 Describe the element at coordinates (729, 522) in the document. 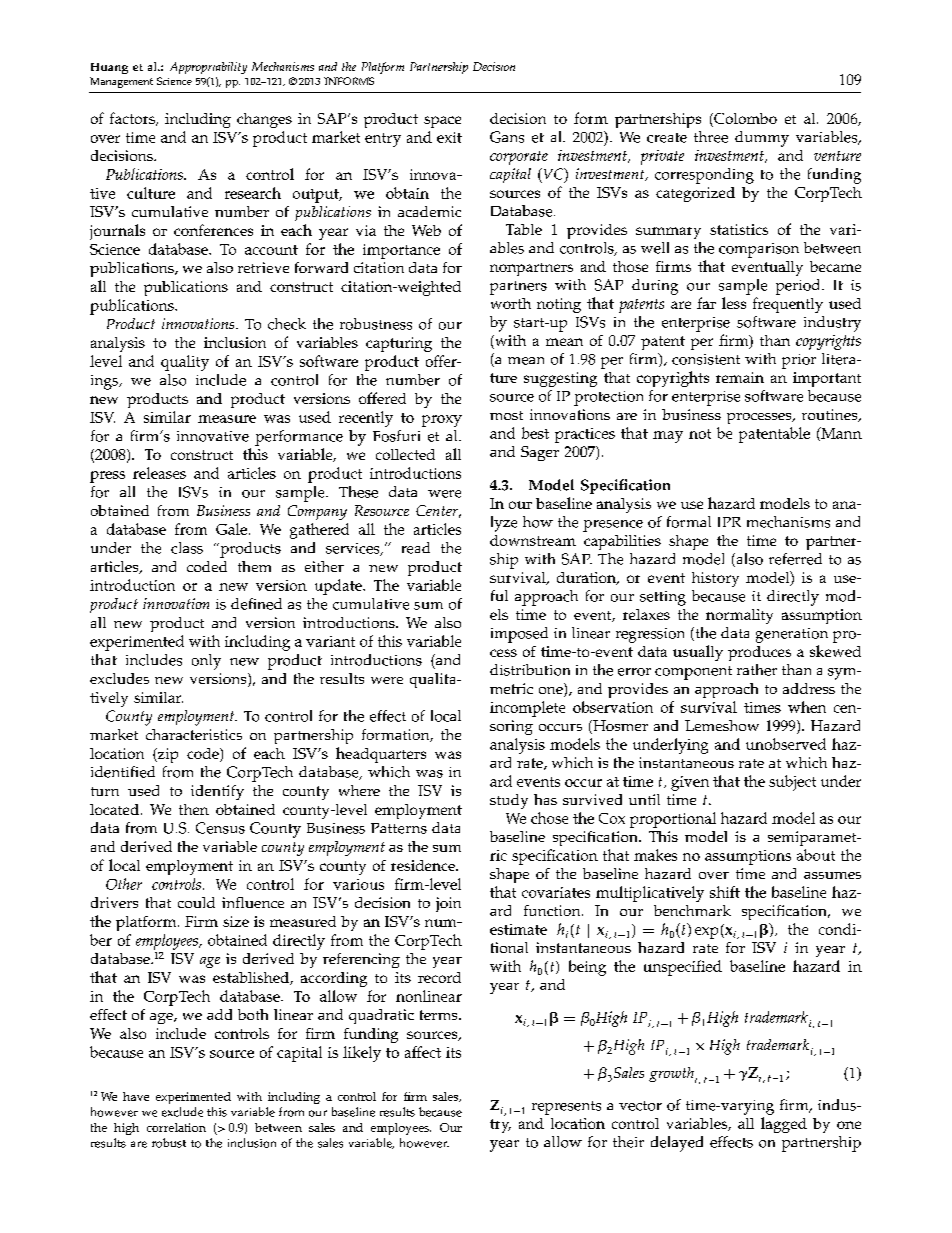

I see `IPR` at that location.
